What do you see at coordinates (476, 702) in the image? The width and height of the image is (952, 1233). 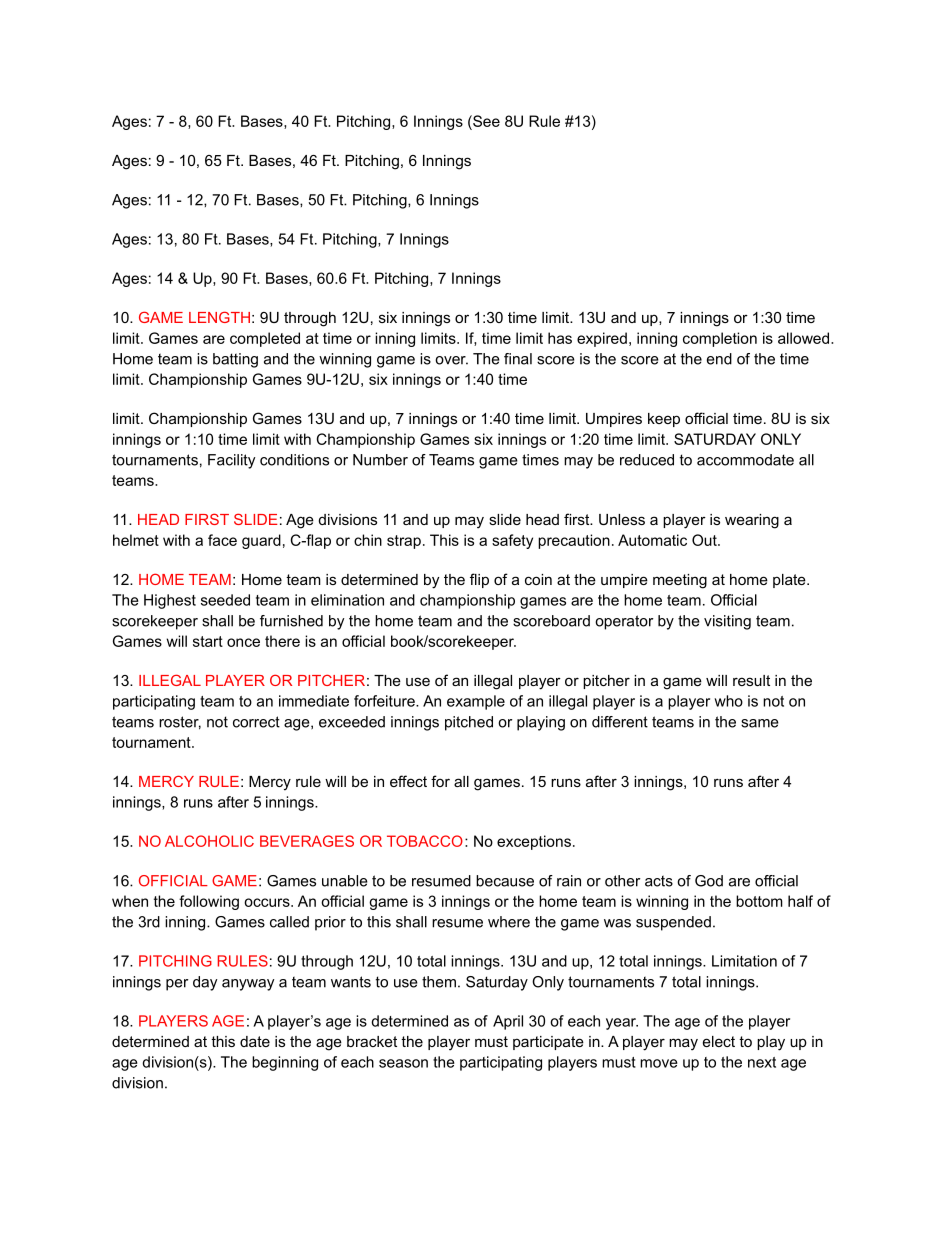 I see `example` at bounding box center [476, 702].
